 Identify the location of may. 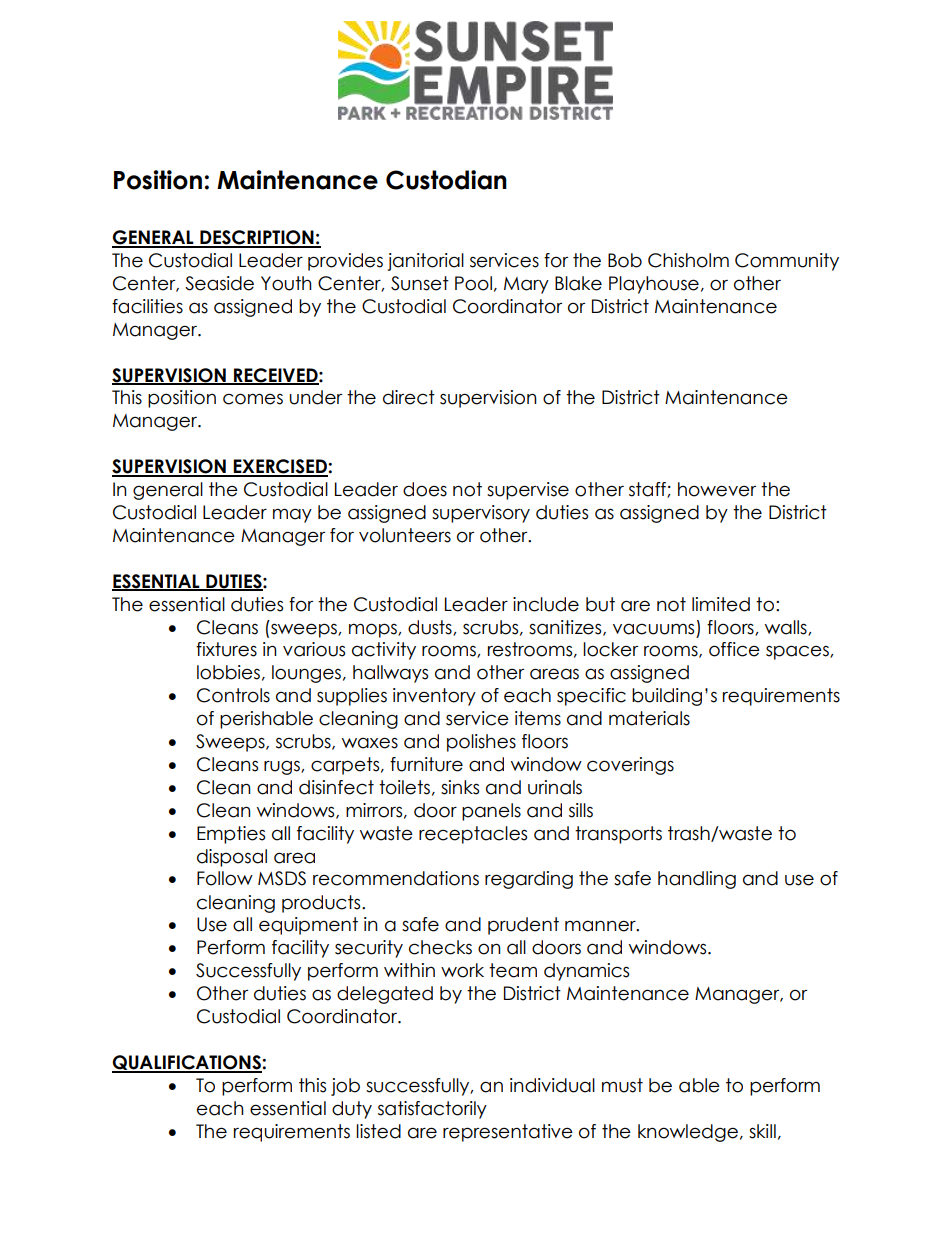
(292, 515).
